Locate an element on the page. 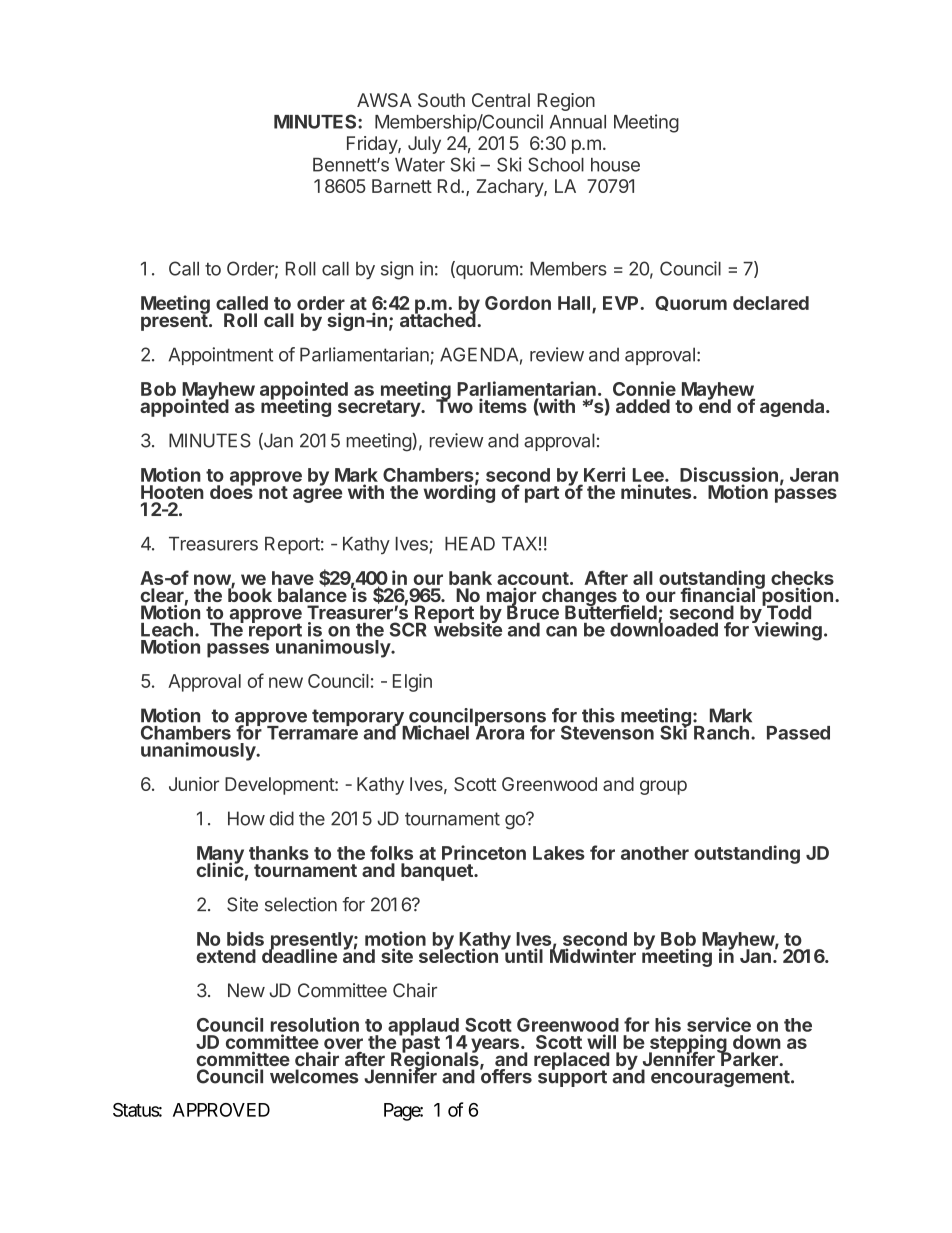  Ranch is located at coordinates (721, 733).
